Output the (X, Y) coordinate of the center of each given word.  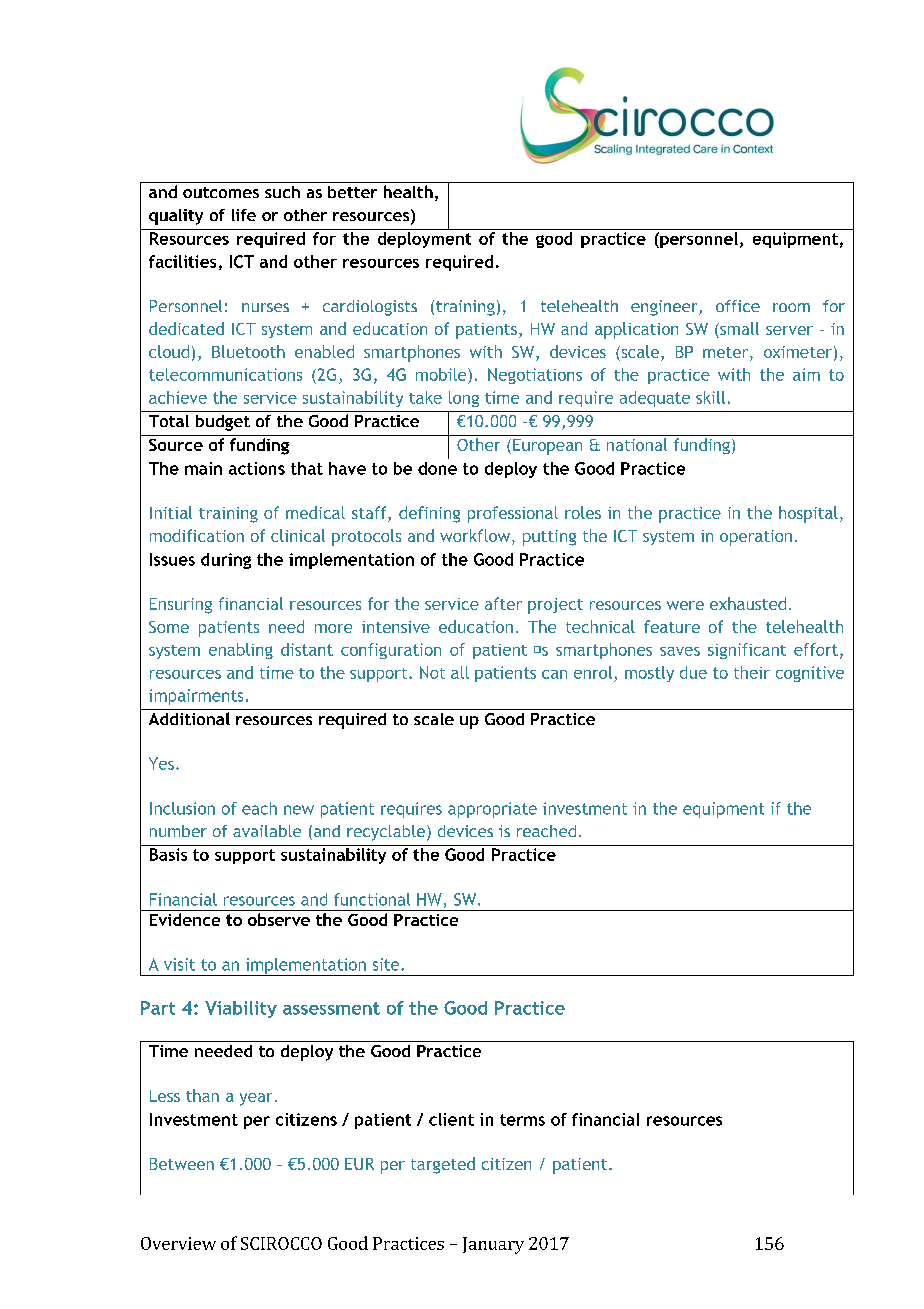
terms (522, 1120)
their (752, 672)
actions (257, 468)
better (352, 192)
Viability (241, 1009)
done (437, 468)
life (244, 215)
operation (756, 538)
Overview (178, 1243)
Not (432, 672)
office (738, 306)
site (387, 964)
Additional (189, 718)
